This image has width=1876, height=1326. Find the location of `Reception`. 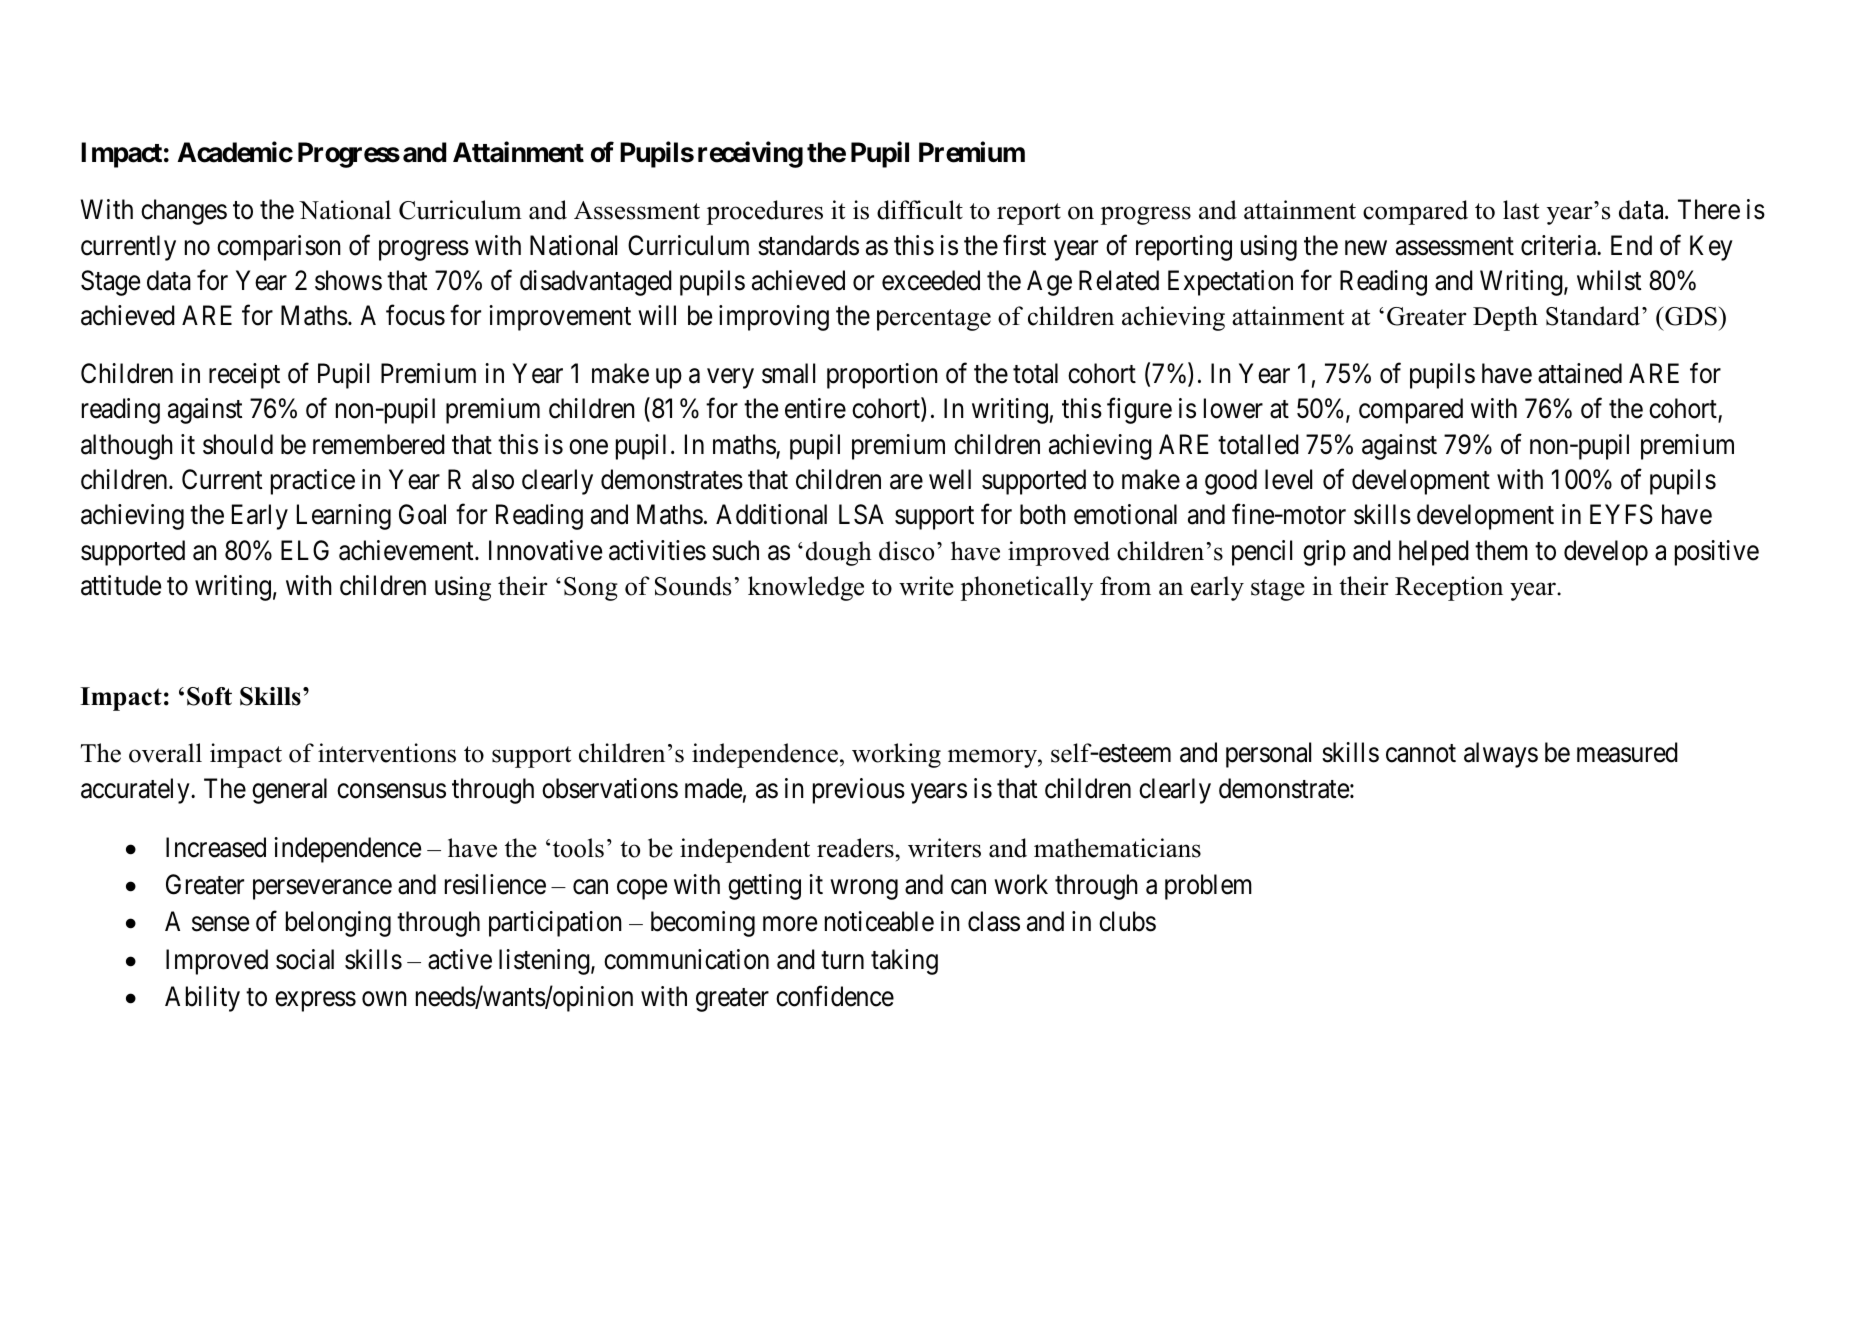

Reception is located at coordinates (1449, 588).
